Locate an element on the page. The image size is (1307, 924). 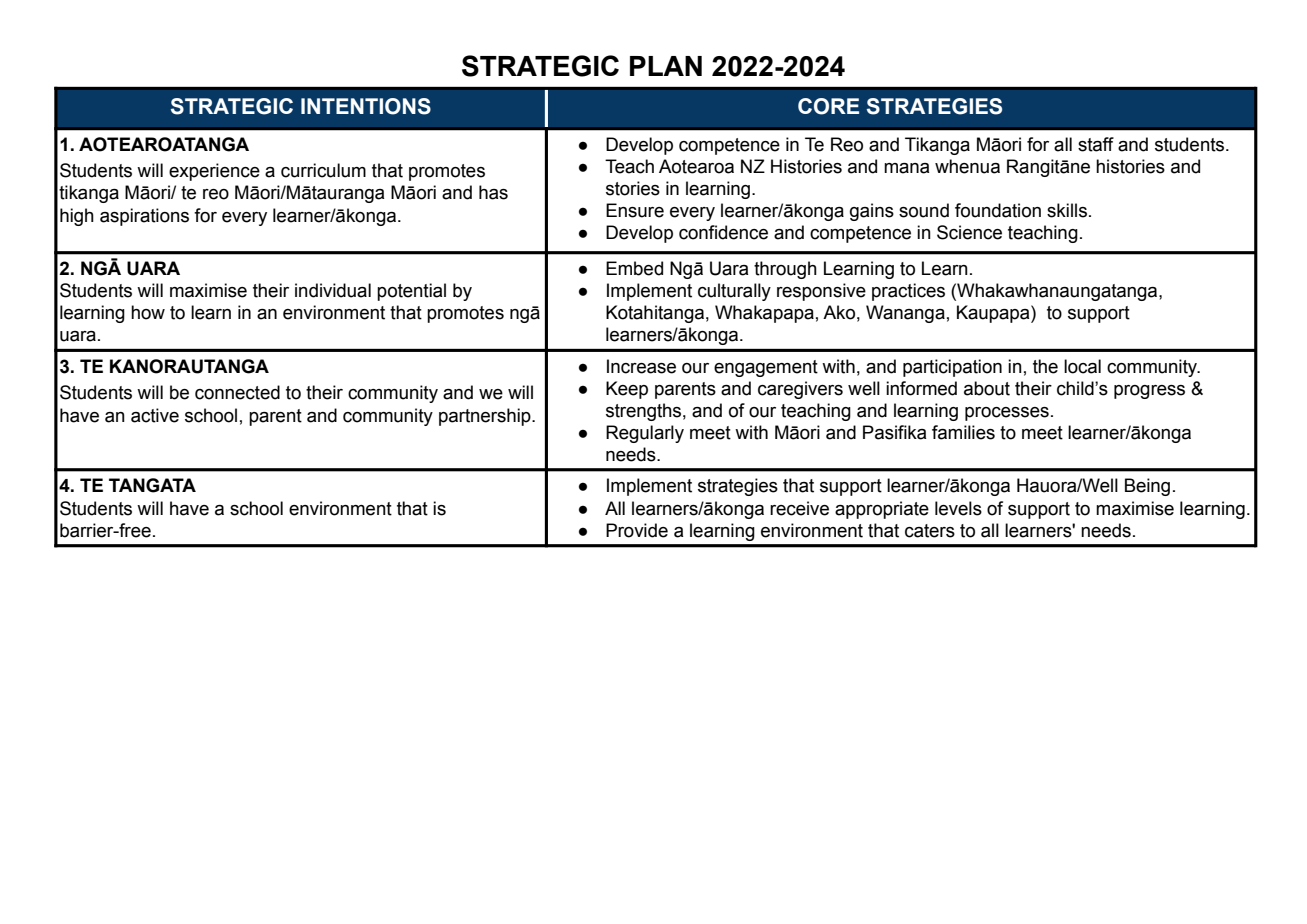
INTENTIONS is located at coordinates (366, 106).
